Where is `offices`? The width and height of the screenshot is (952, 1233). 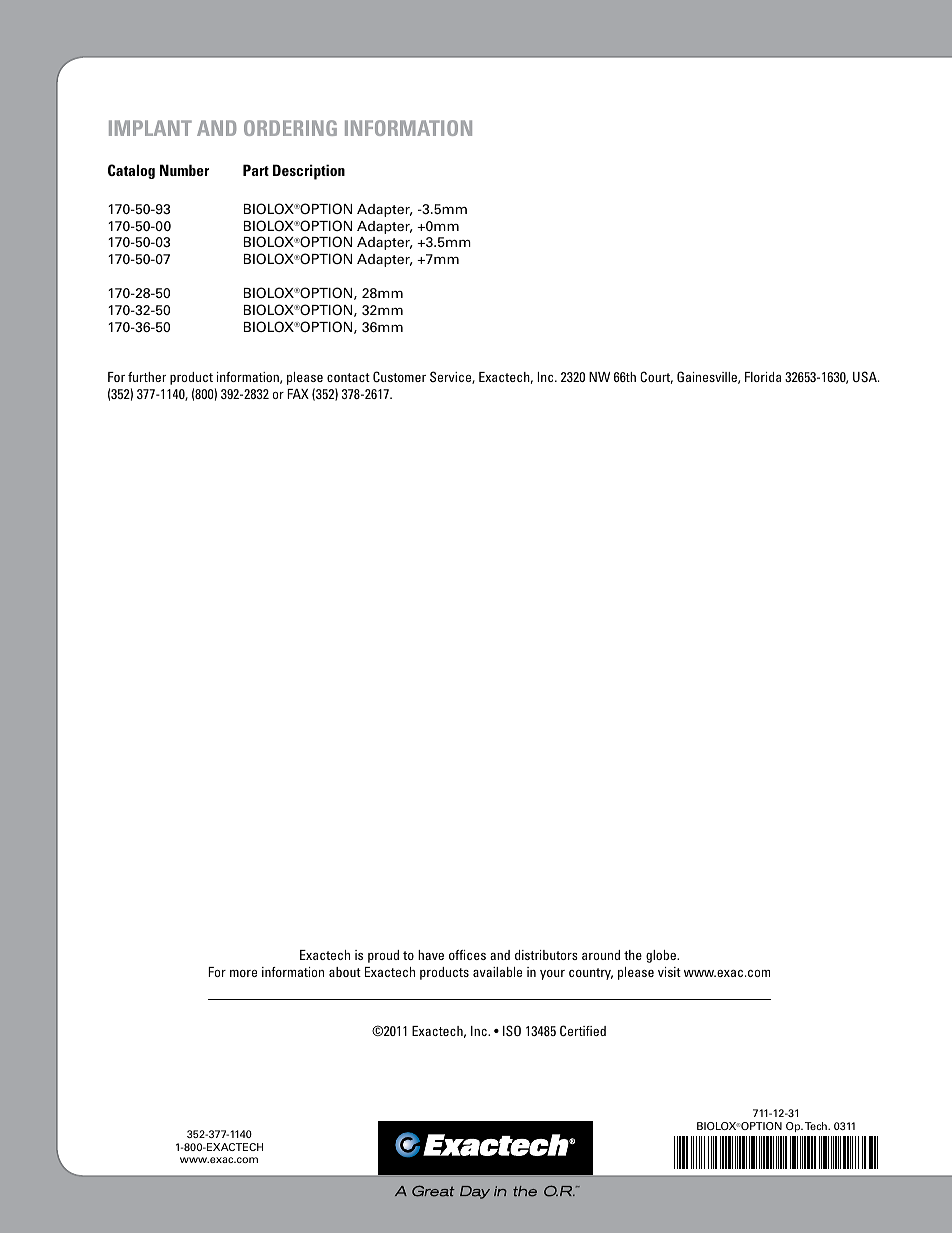
offices is located at coordinates (467, 955).
